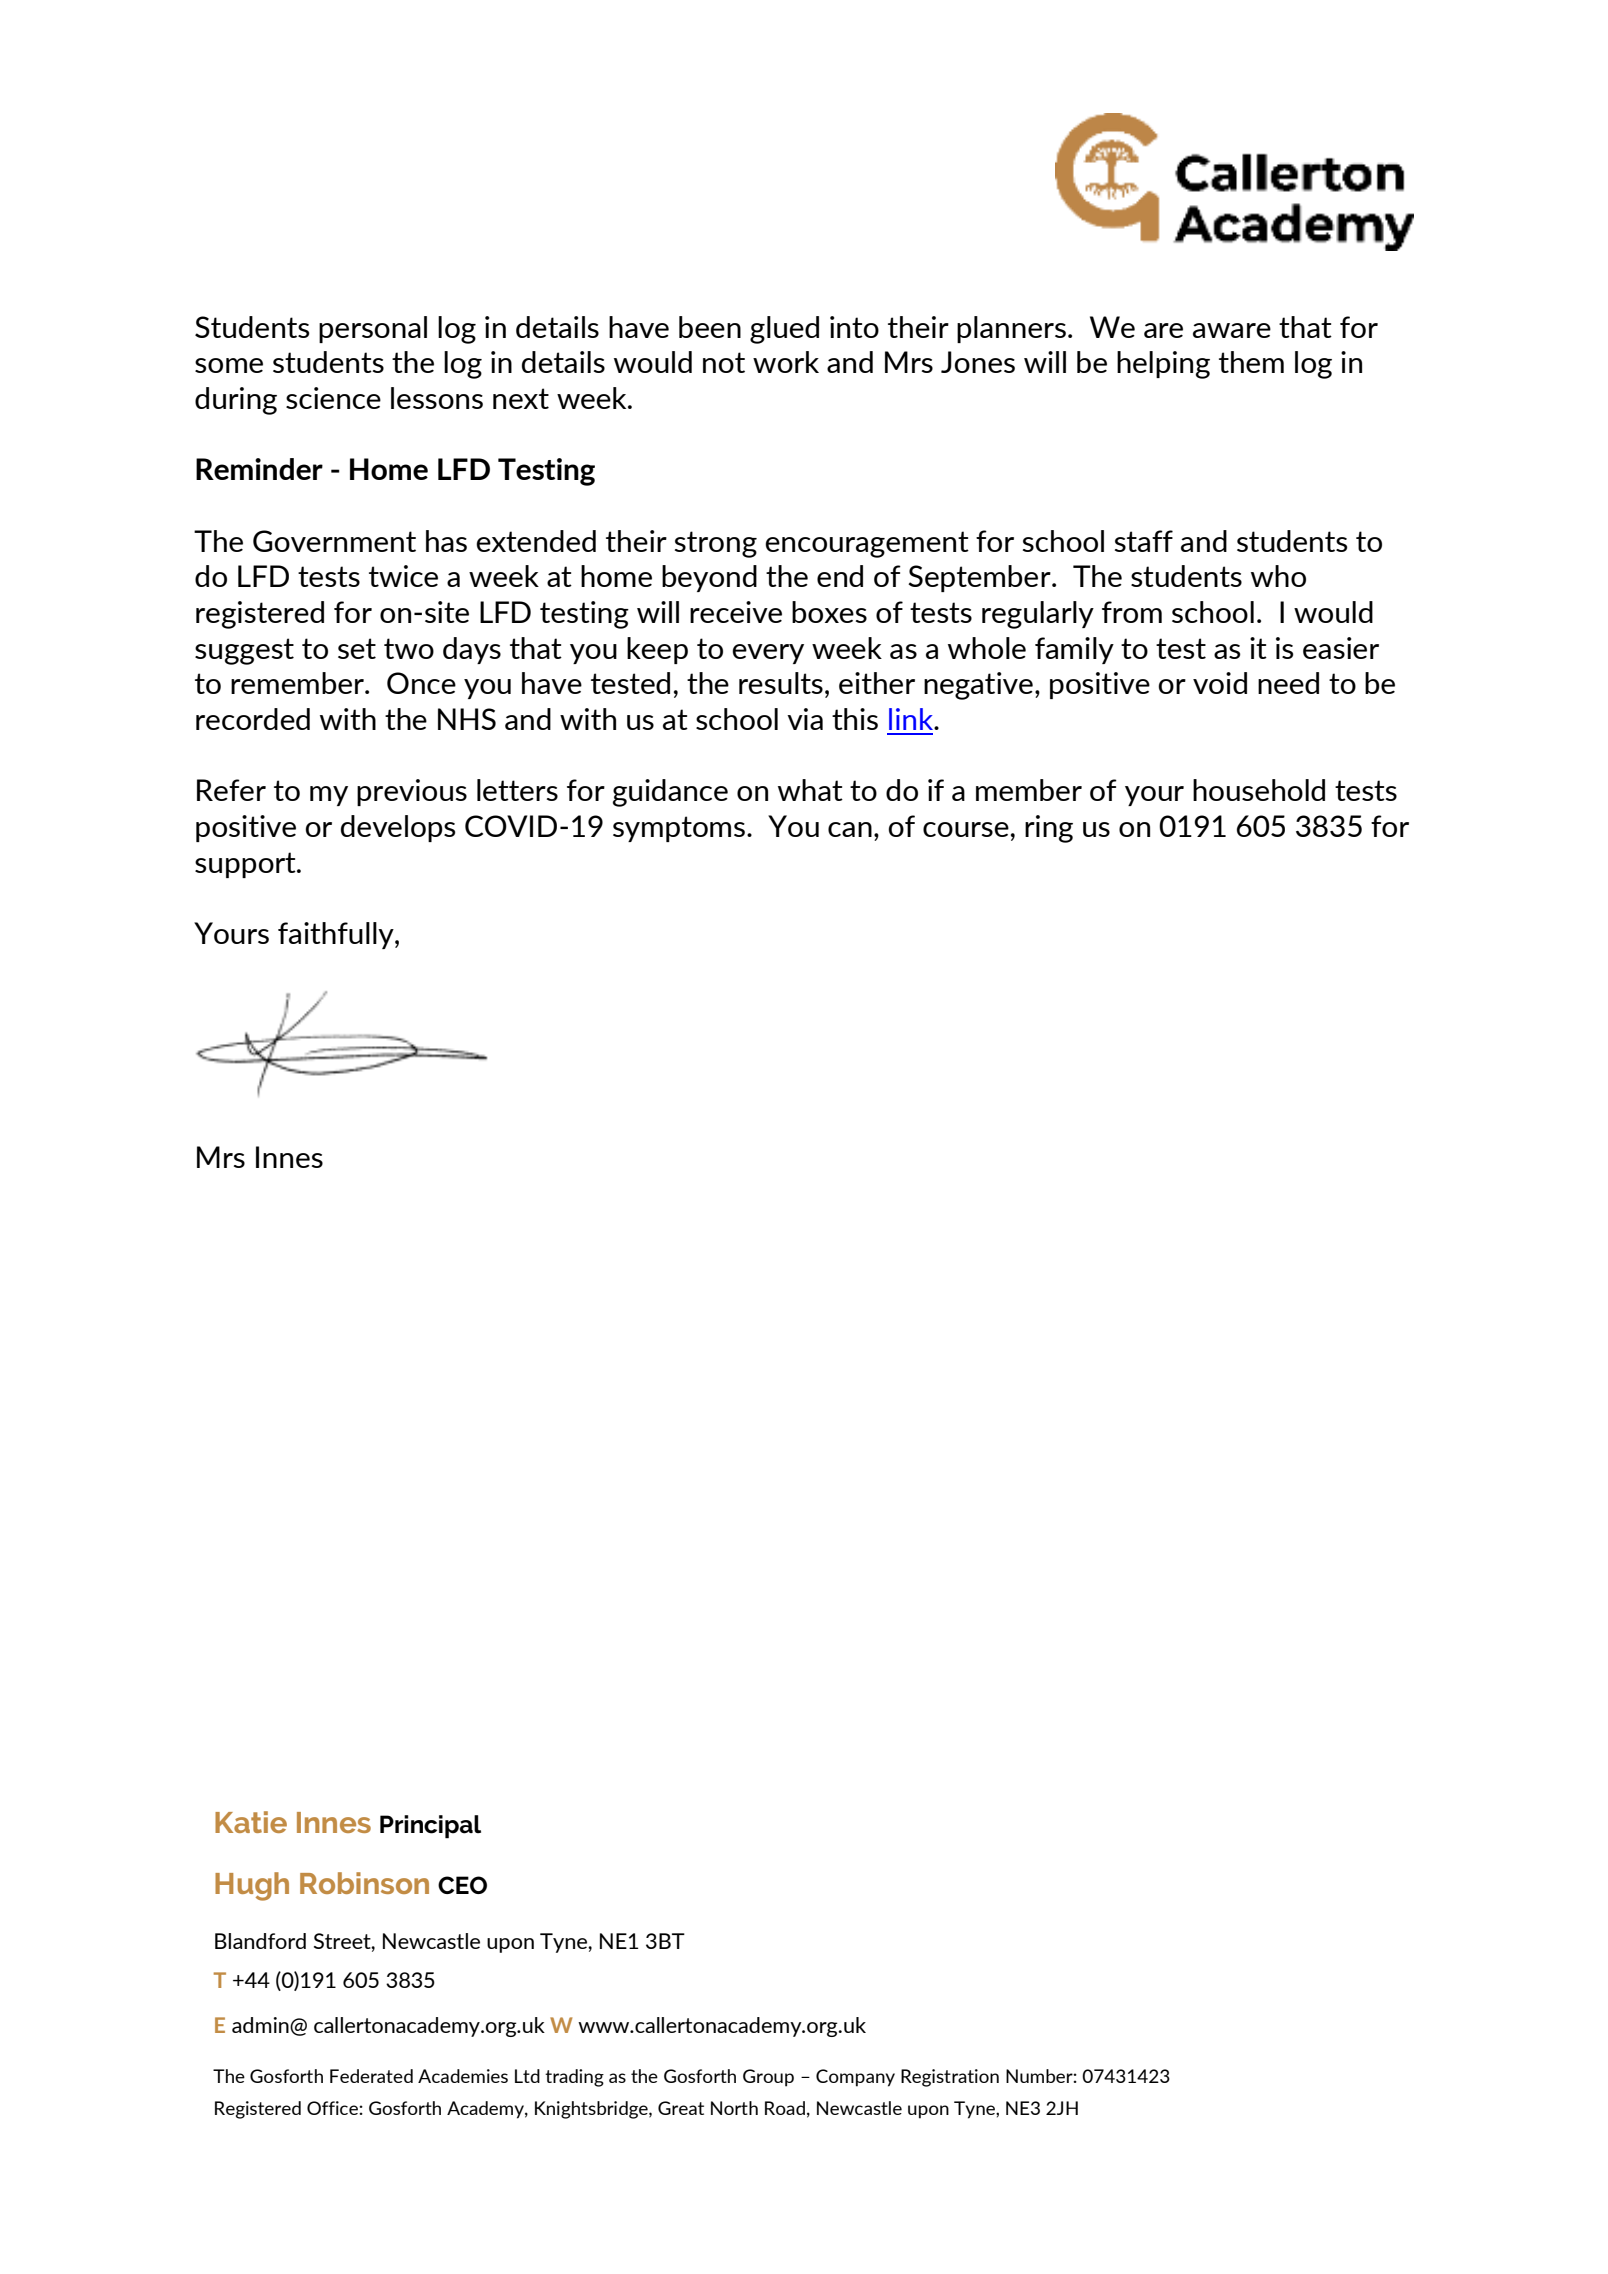  Describe the element at coordinates (1163, 365) in the document. I see `helping` at that location.
